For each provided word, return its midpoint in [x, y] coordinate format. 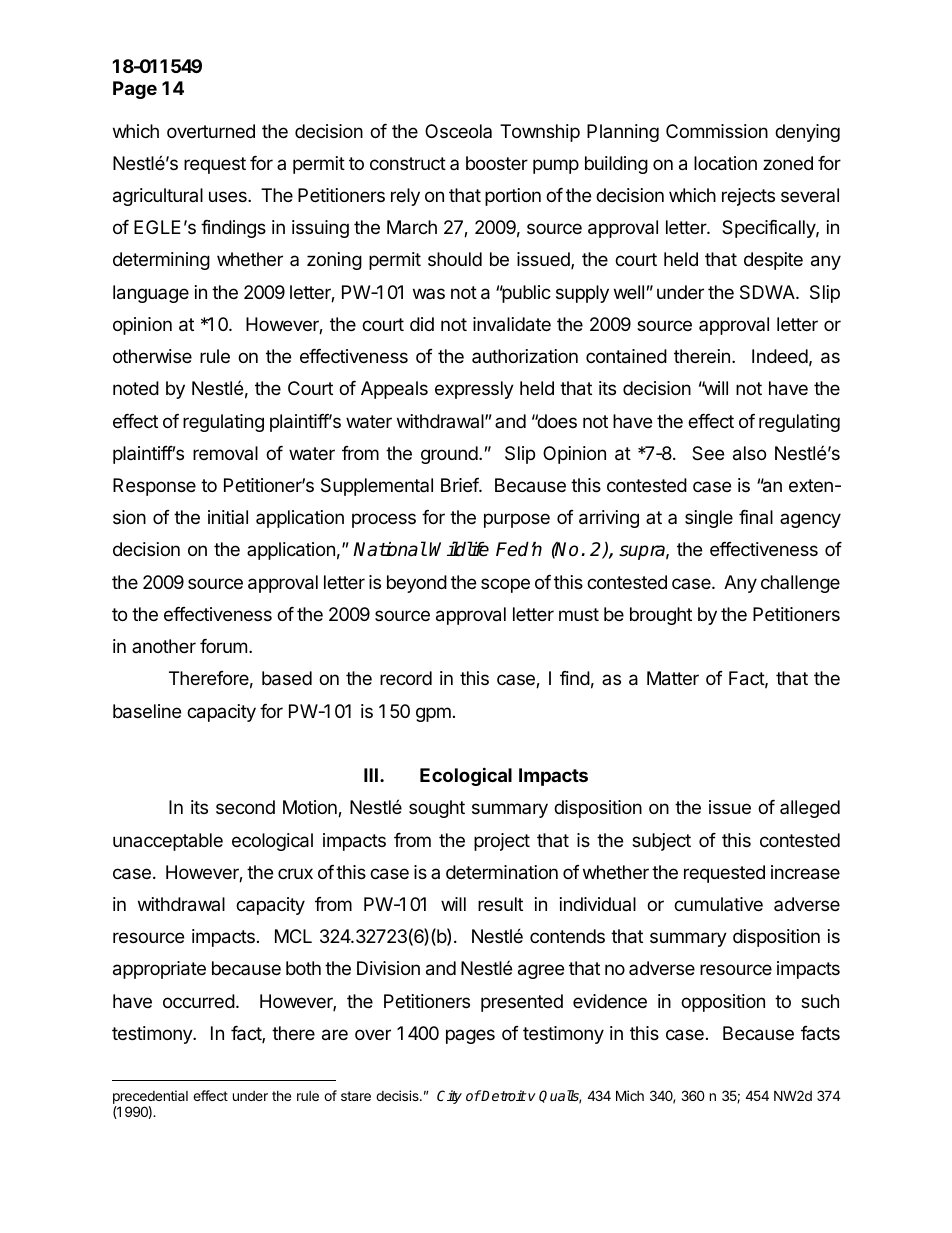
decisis [398, 1095]
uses [229, 196]
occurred [199, 1001]
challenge [800, 584]
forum [223, 646]
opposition [723, 1003]
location [725, 163]
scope [505, 585]
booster [497, 163]
